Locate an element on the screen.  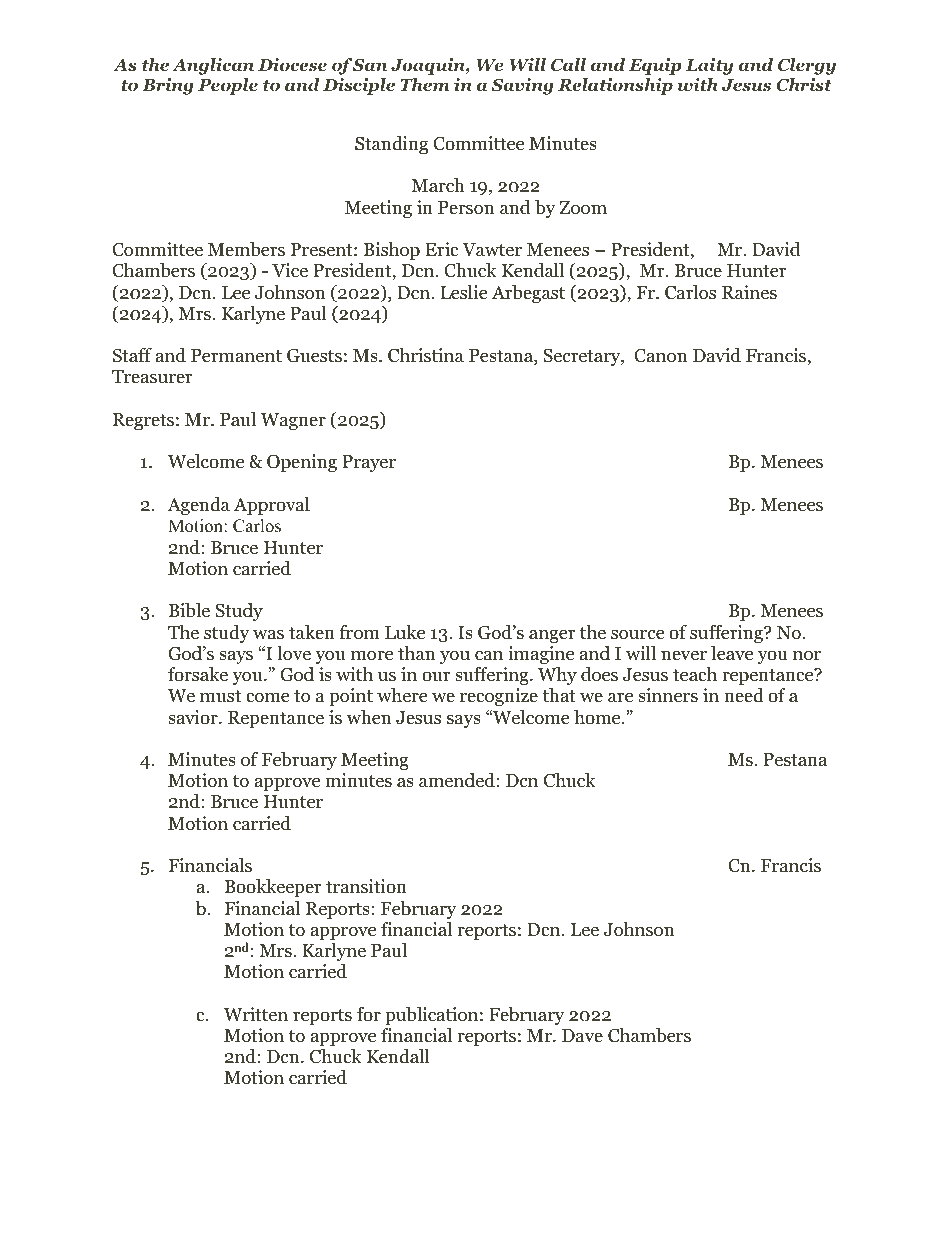
Permanent is located at coordinates (236, 356).
